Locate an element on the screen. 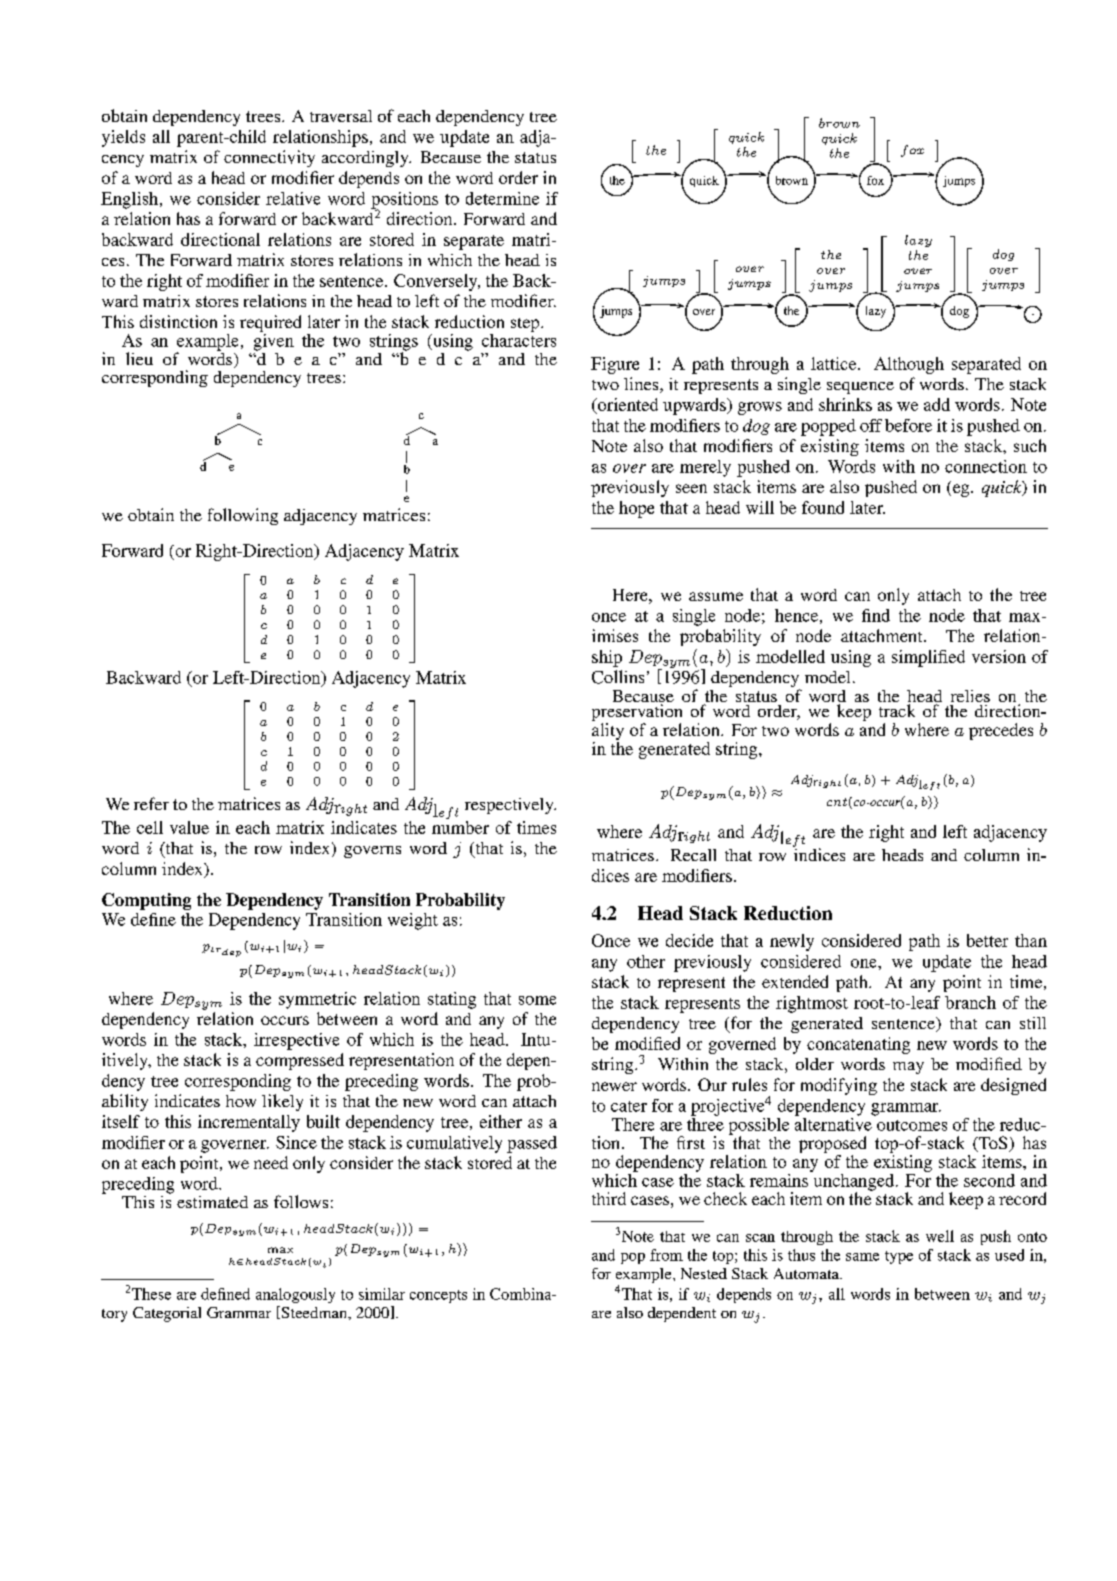 The width and height of the screenshot is (1117, 1581). track is located at coordinates (897, 710).
